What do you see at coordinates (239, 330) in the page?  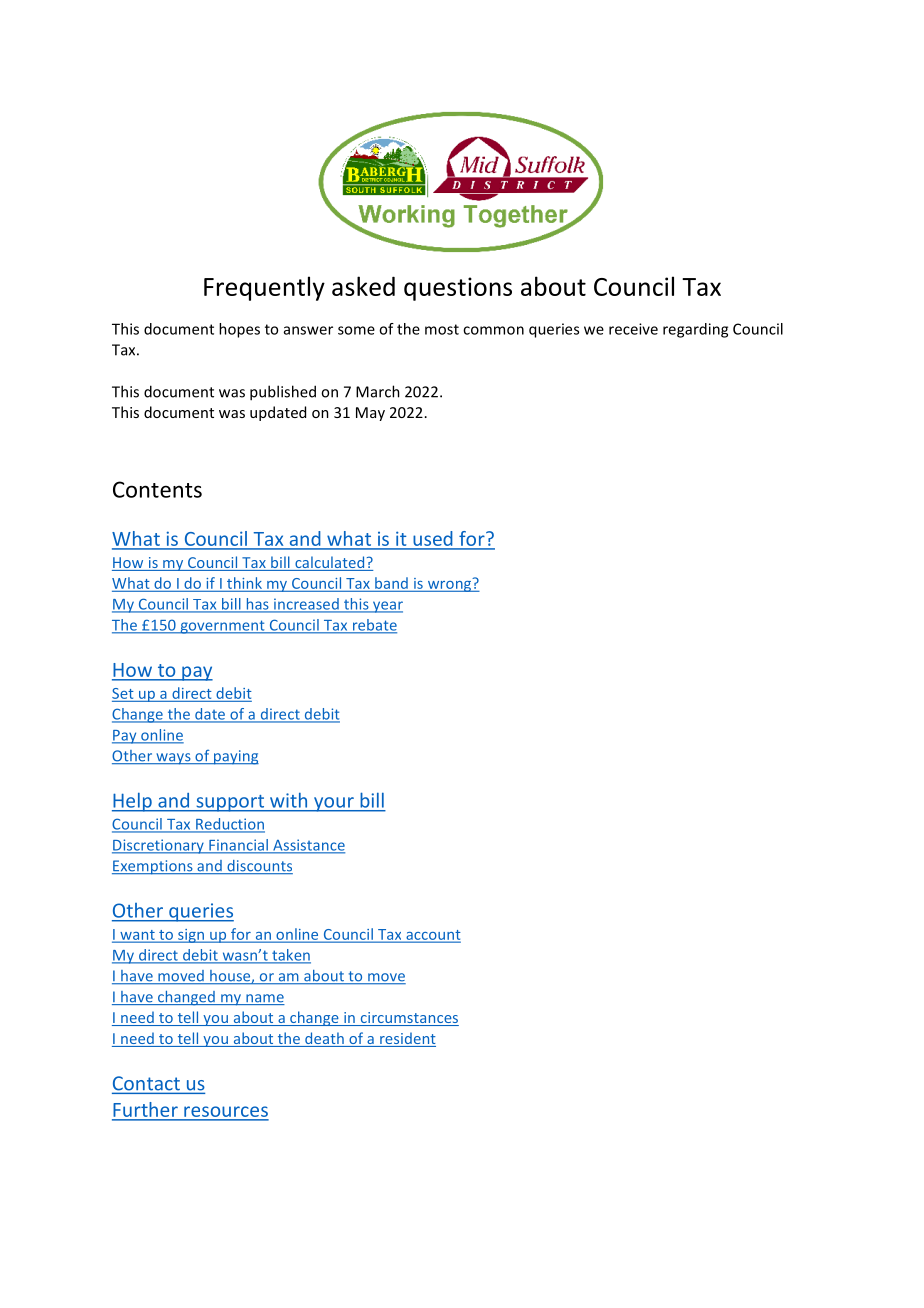 I see `hopes` at bounding box center [239, 330].
